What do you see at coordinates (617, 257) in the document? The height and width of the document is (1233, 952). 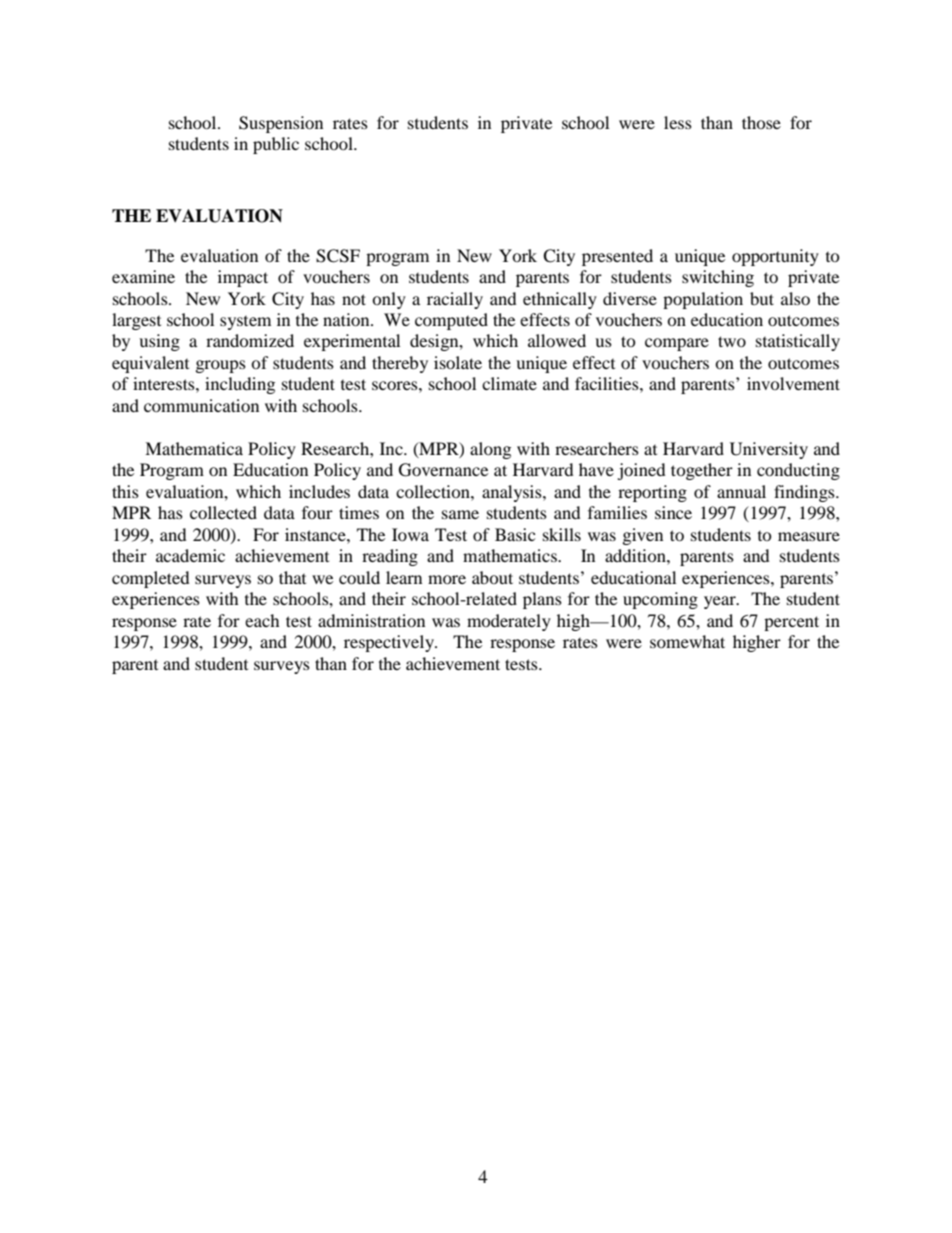 I see `presented` at bounding box center [617, 257].
